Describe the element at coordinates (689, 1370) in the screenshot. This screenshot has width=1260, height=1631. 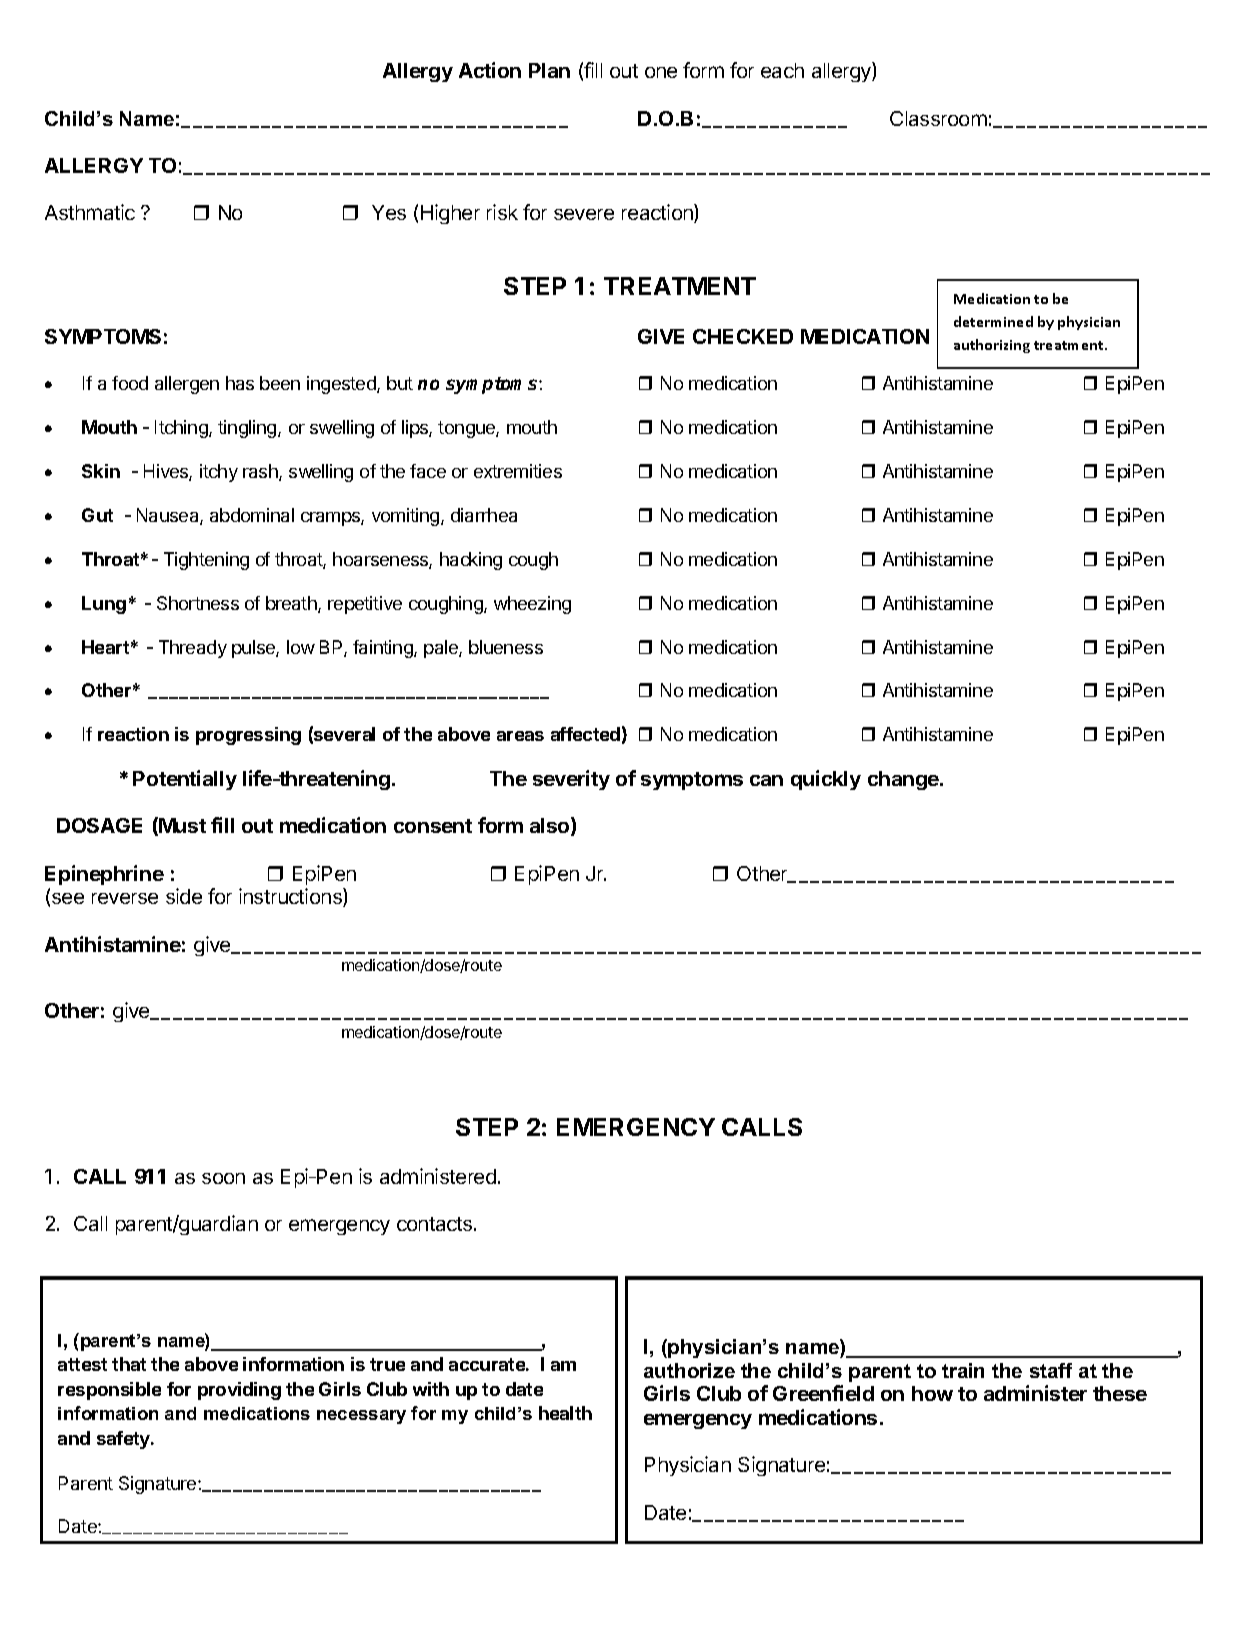
I see `authorize` at that location.
